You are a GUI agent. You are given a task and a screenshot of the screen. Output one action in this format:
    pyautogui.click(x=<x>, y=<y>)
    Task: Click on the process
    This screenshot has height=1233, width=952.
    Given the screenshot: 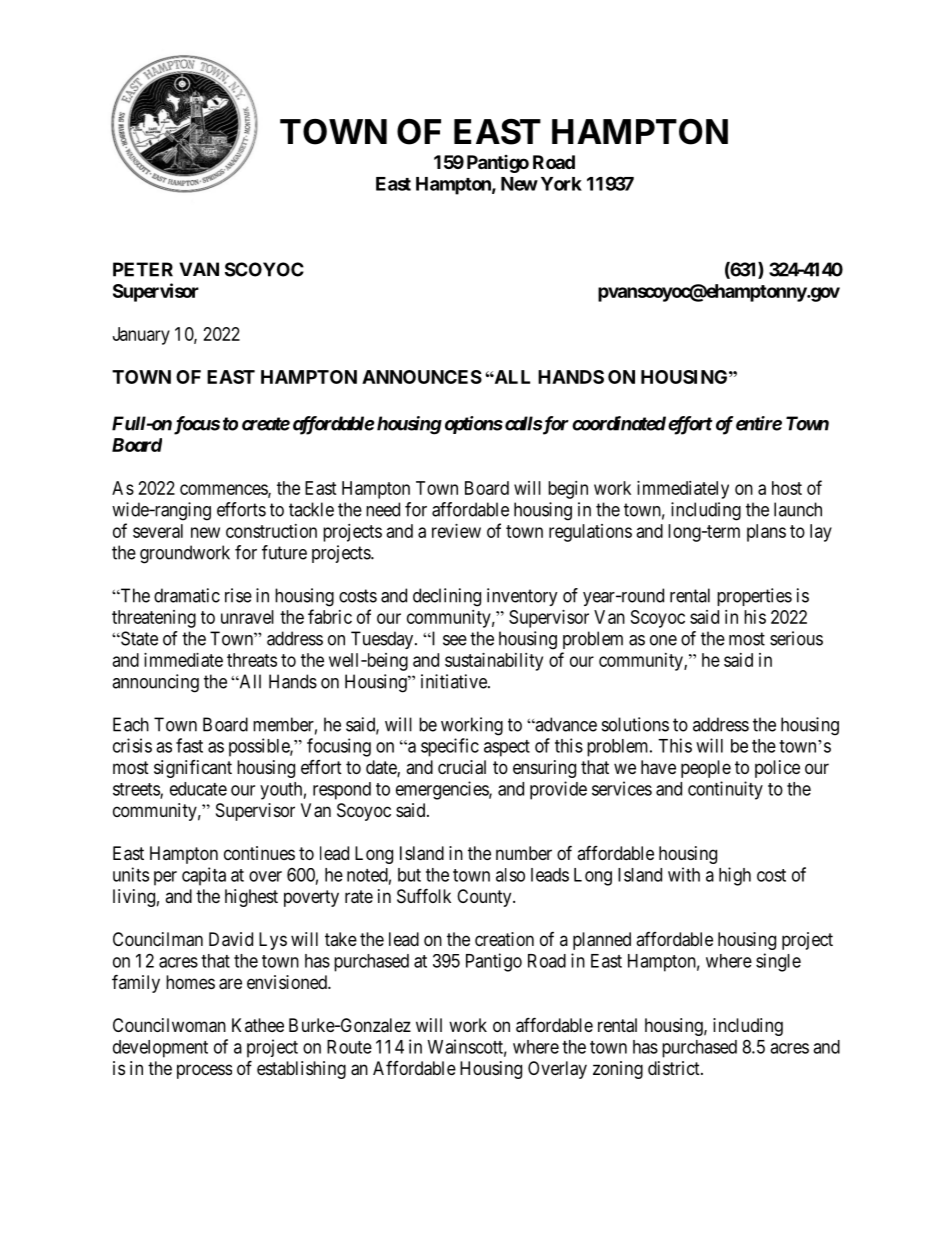 What is the action you would take?
    pyautogui.click(x=204, y=1071)
